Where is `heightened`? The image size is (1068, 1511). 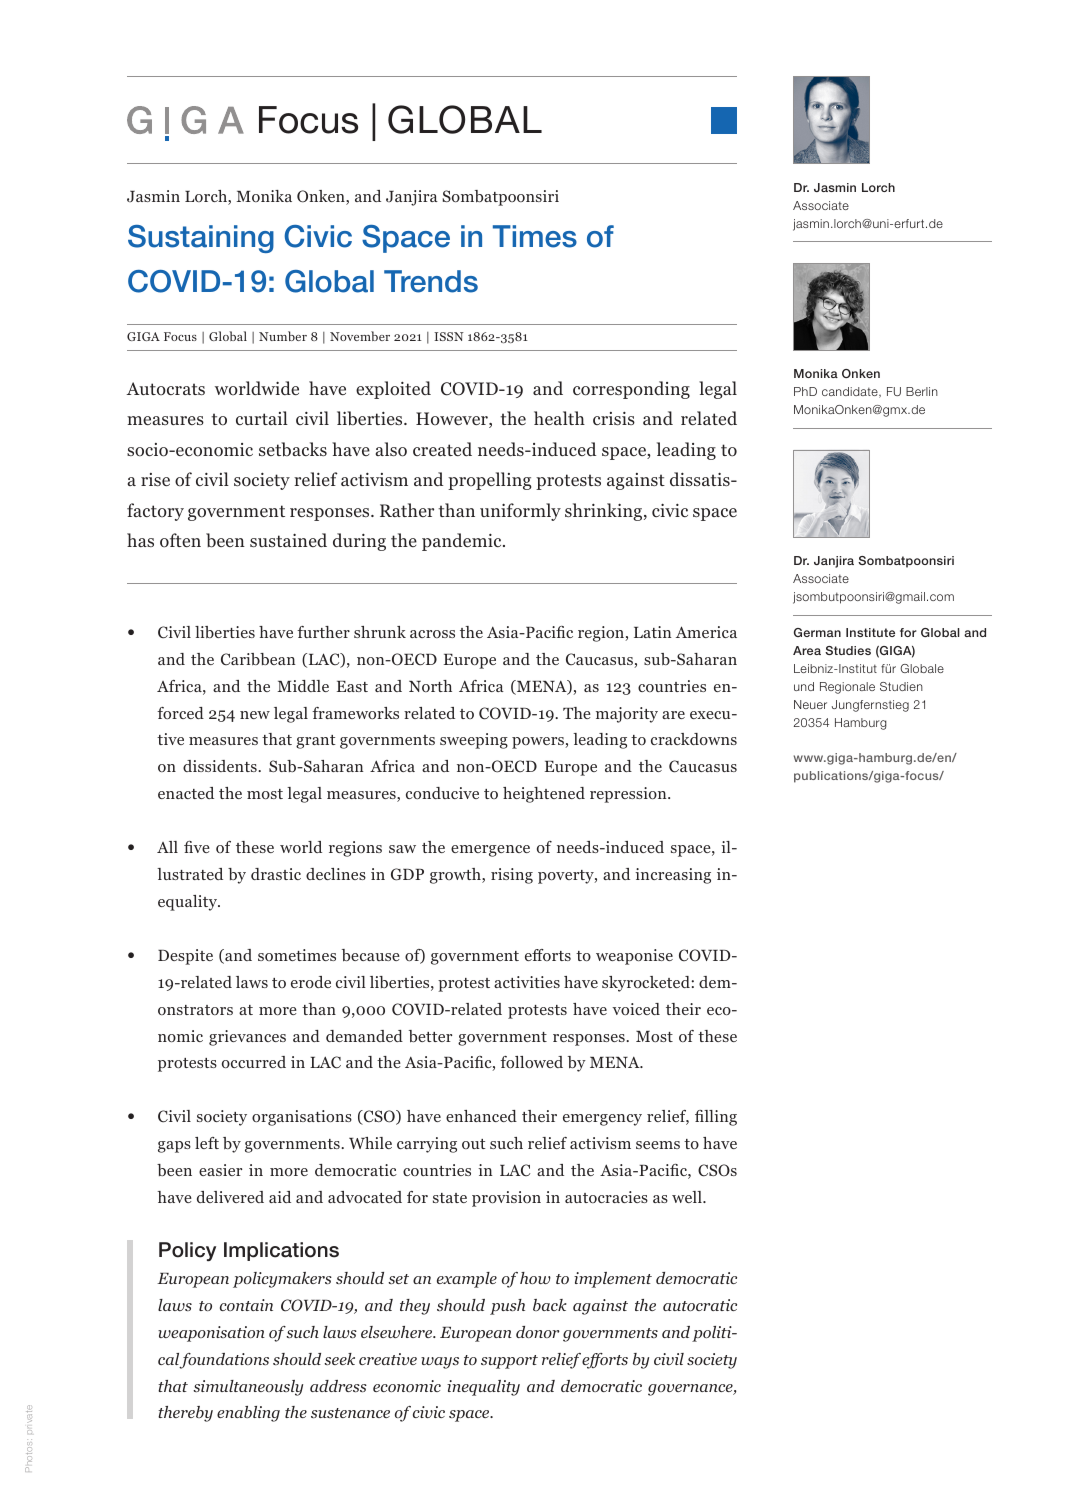
heightened is located at coordinates (544, 795).
